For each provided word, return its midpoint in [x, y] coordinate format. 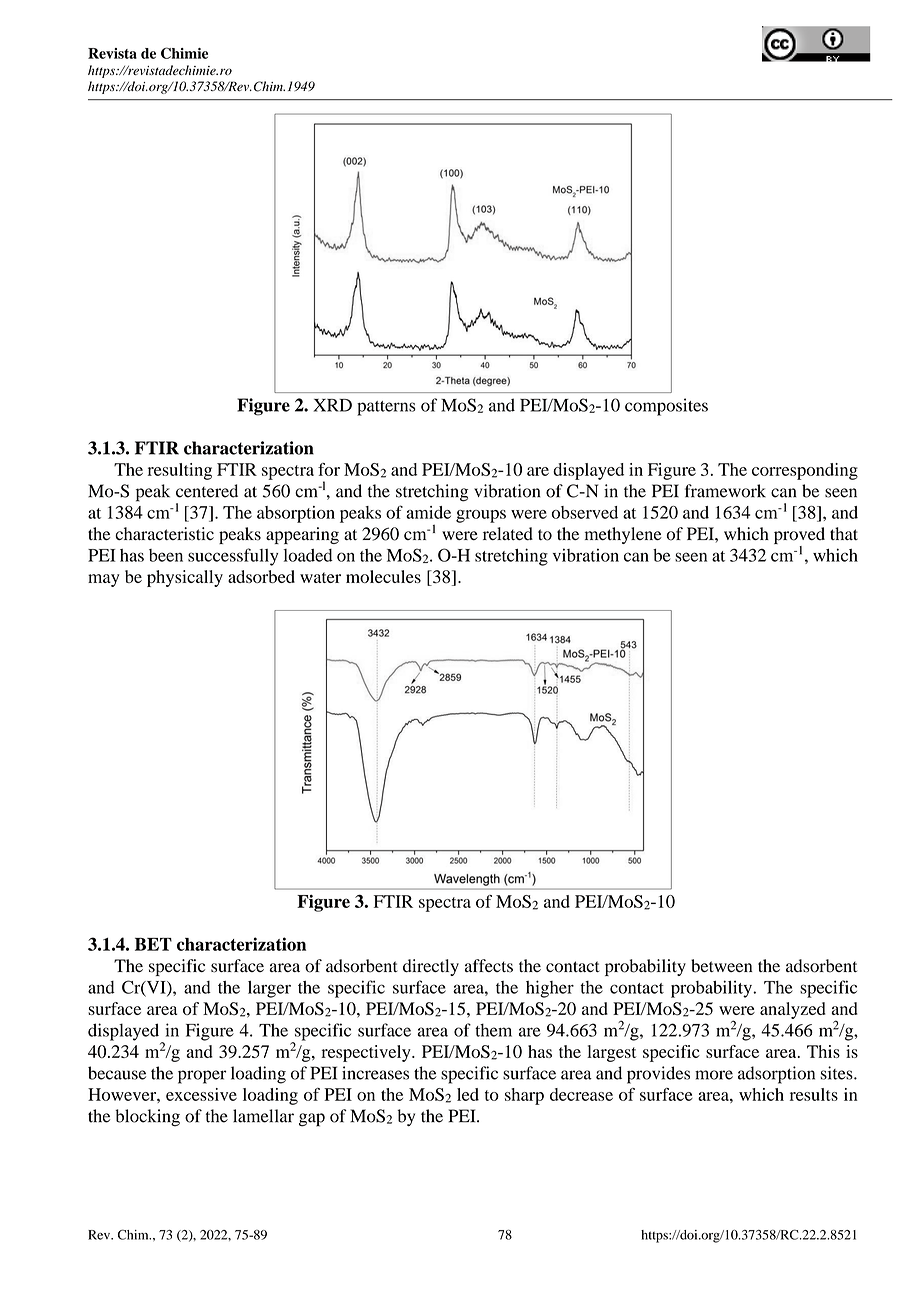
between [721, 966]
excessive [201, 1094]
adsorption [776, 1075]
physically [185, 578]
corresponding [805, 471]
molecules [383, 576]
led [468, 1094]
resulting [180, 471]
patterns [386, 408]
